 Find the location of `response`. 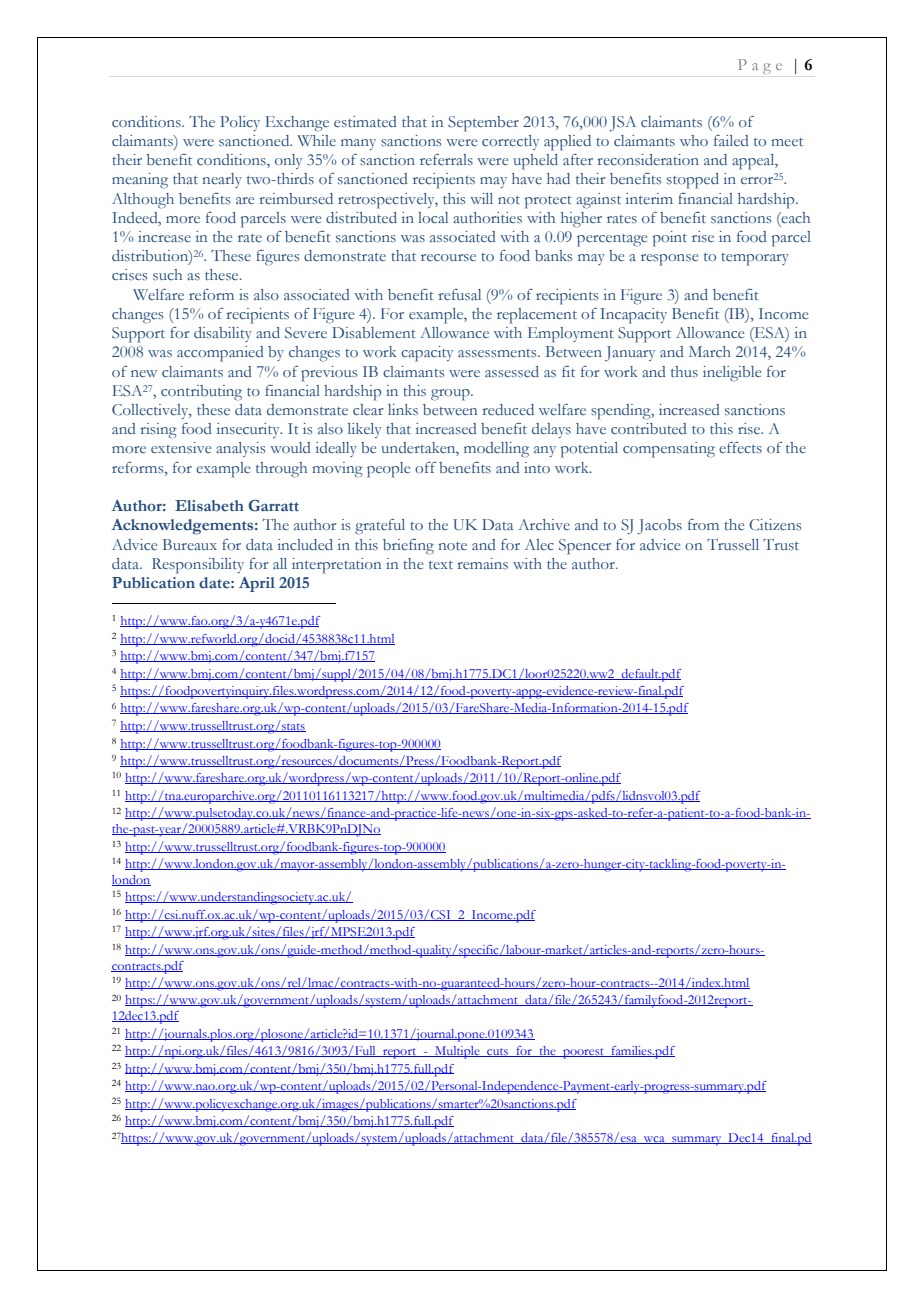

response is located at coordinates (669, 260).
